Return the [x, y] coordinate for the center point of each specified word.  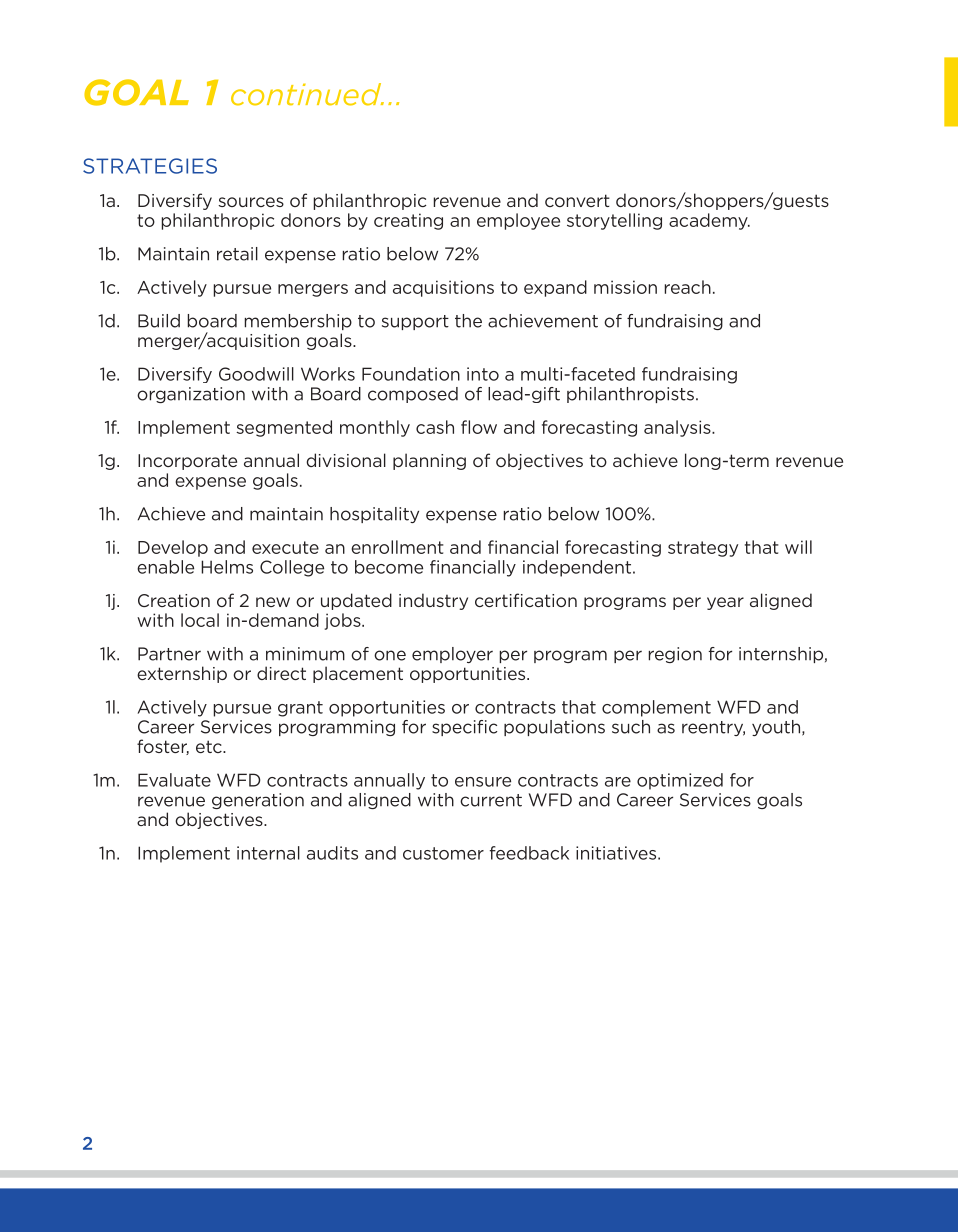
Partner [169, 654]
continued [307, 94]
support [415, 322]
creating [408, 221]
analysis [678, 428]
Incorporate [187, 462]
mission [625, 287]
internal [268, 853]
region [675, 655]
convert [577, 200]
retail [237, 254]
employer [452, 655]
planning [429, 461]
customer [443, 853]
